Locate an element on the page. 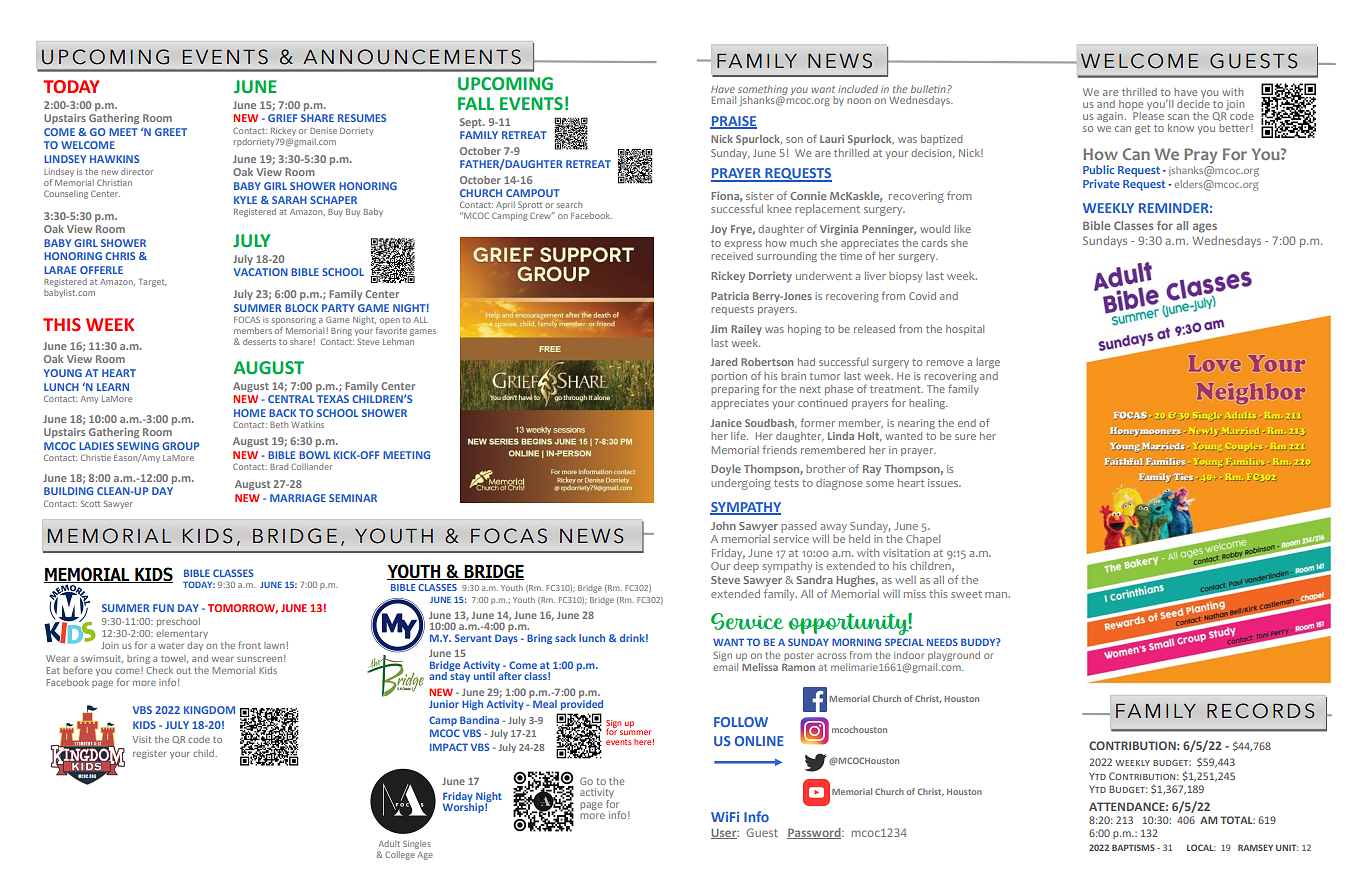  Doyle is located at coordinates (726, 470).
